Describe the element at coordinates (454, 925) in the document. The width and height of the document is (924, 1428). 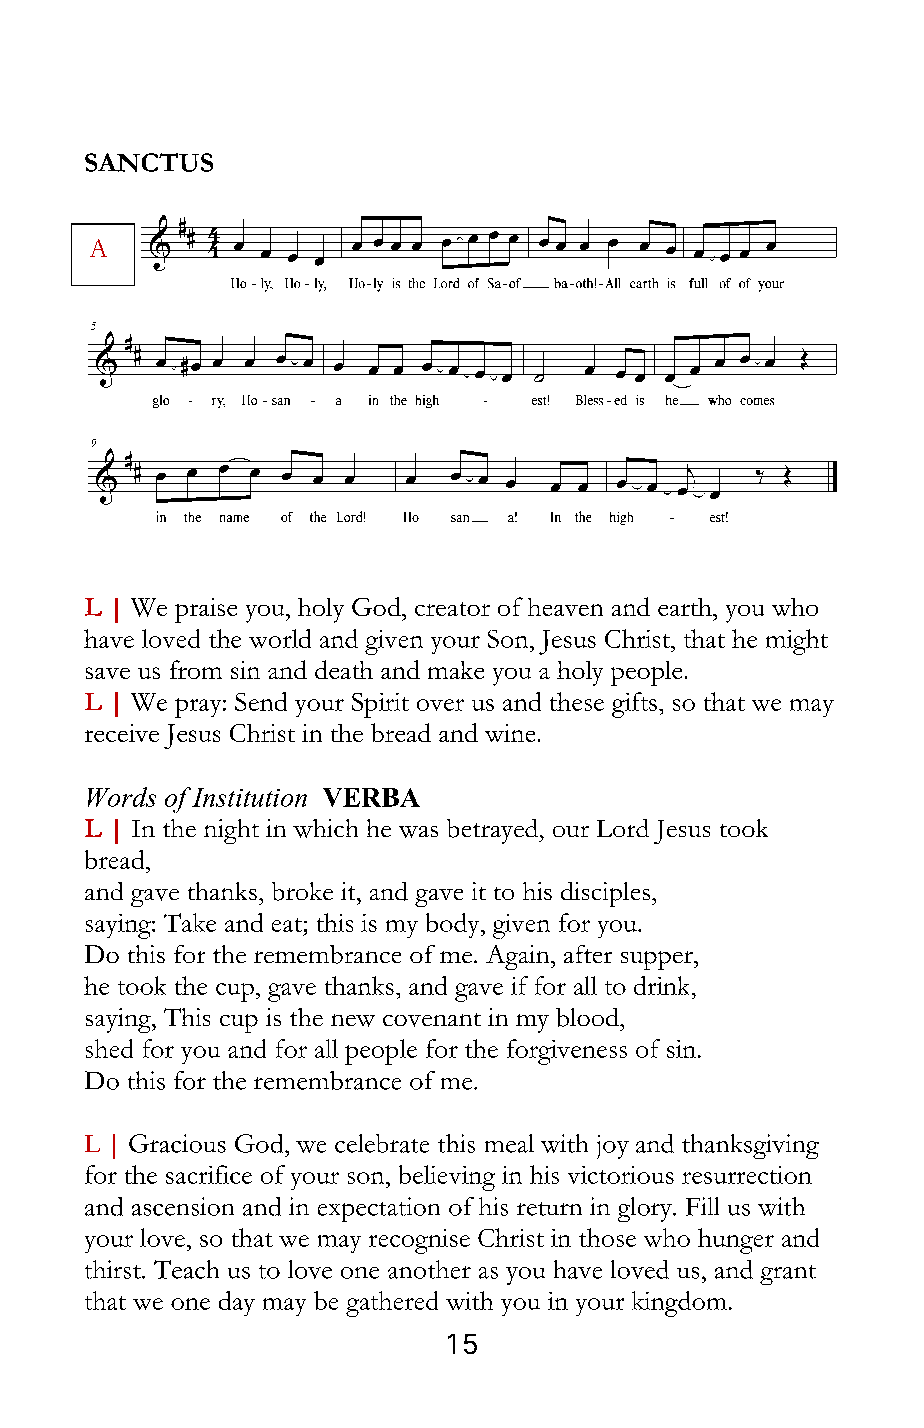
I see `body` at that location.
